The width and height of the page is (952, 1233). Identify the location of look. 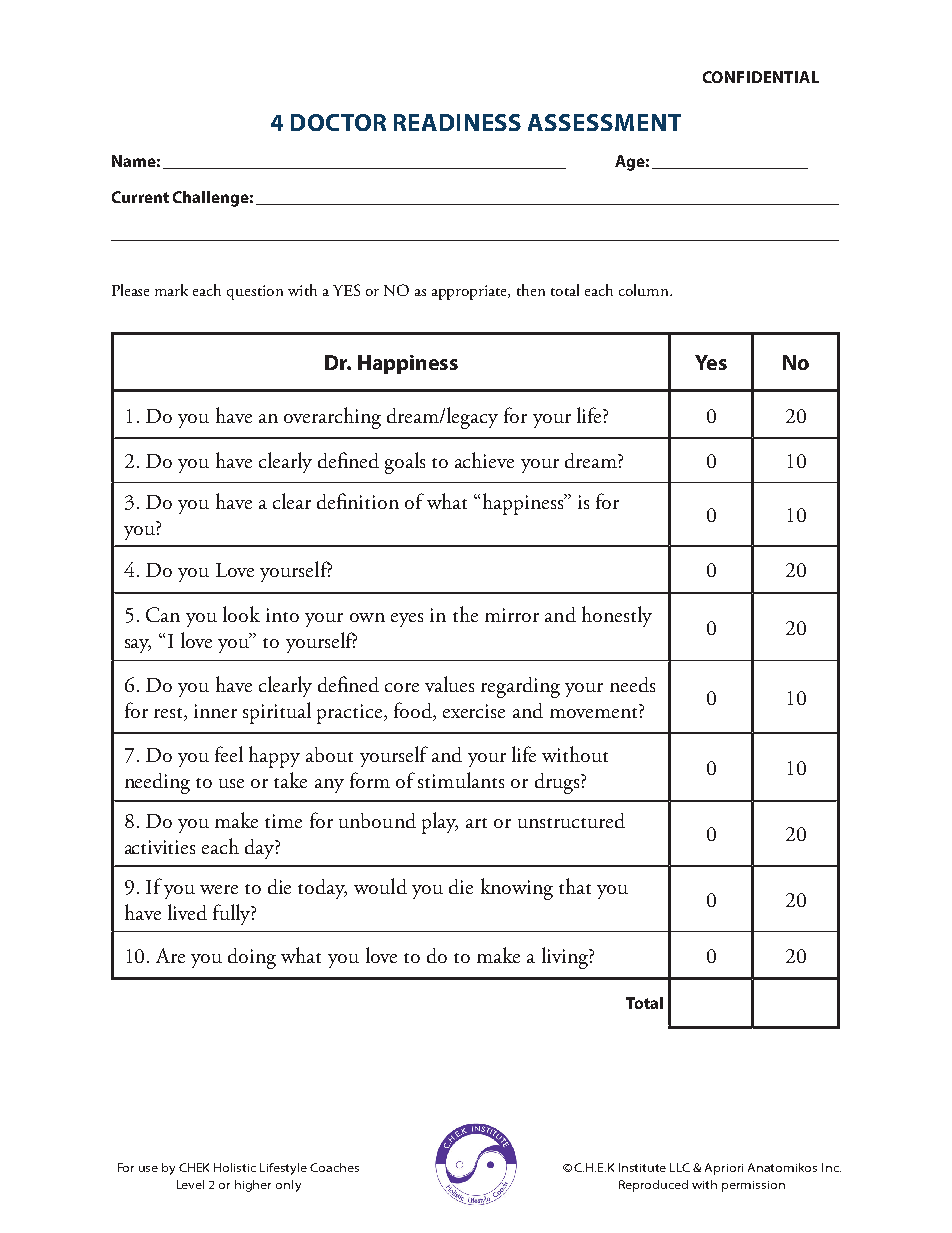
(241, 614).
